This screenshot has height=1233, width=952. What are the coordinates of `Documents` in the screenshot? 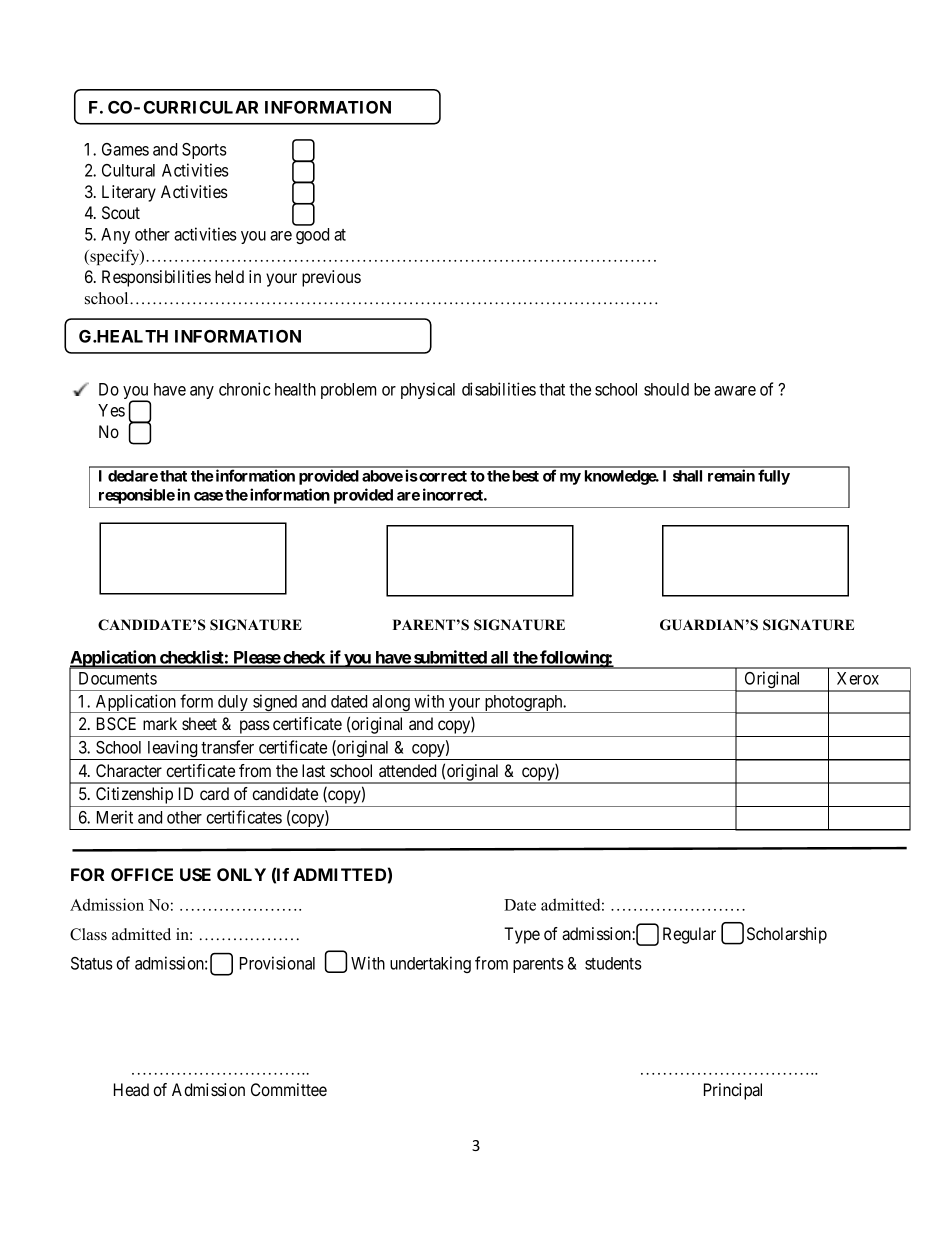 It's located at (118, 678).
